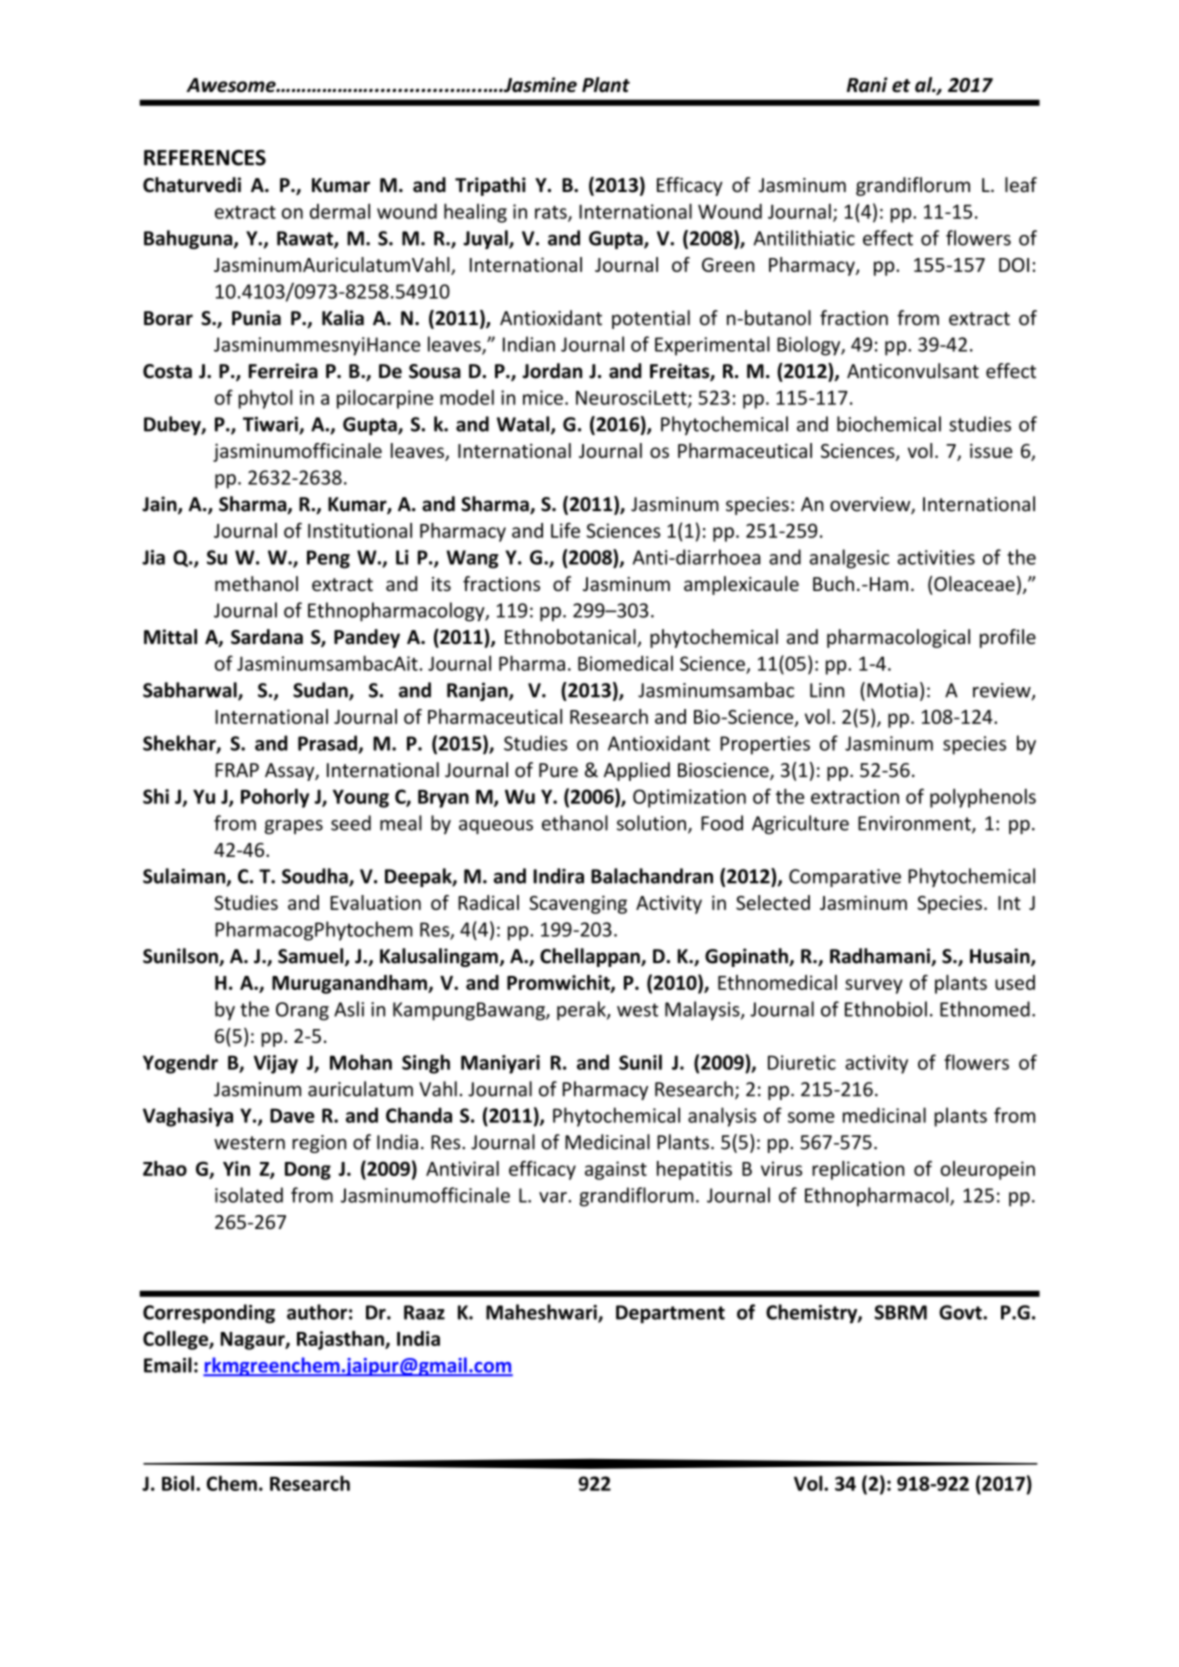 This document has height=1667, width=1179. Describe the element at coordinates (552, 213) in the document. I see `rats` at that location.
